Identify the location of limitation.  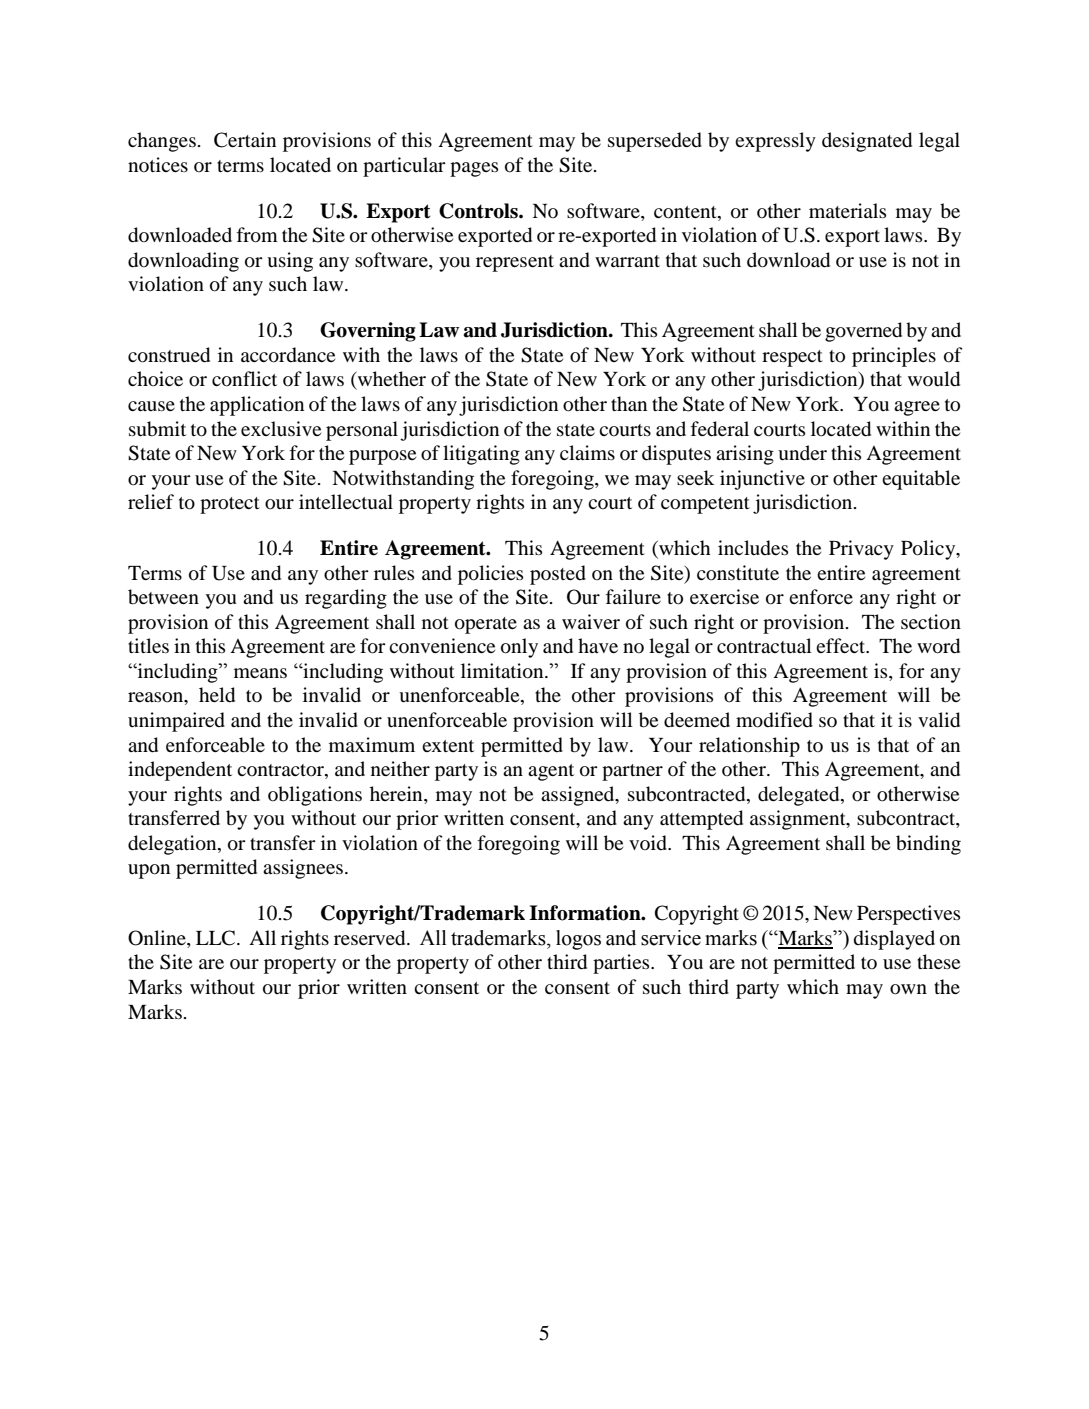
(503, 671).
